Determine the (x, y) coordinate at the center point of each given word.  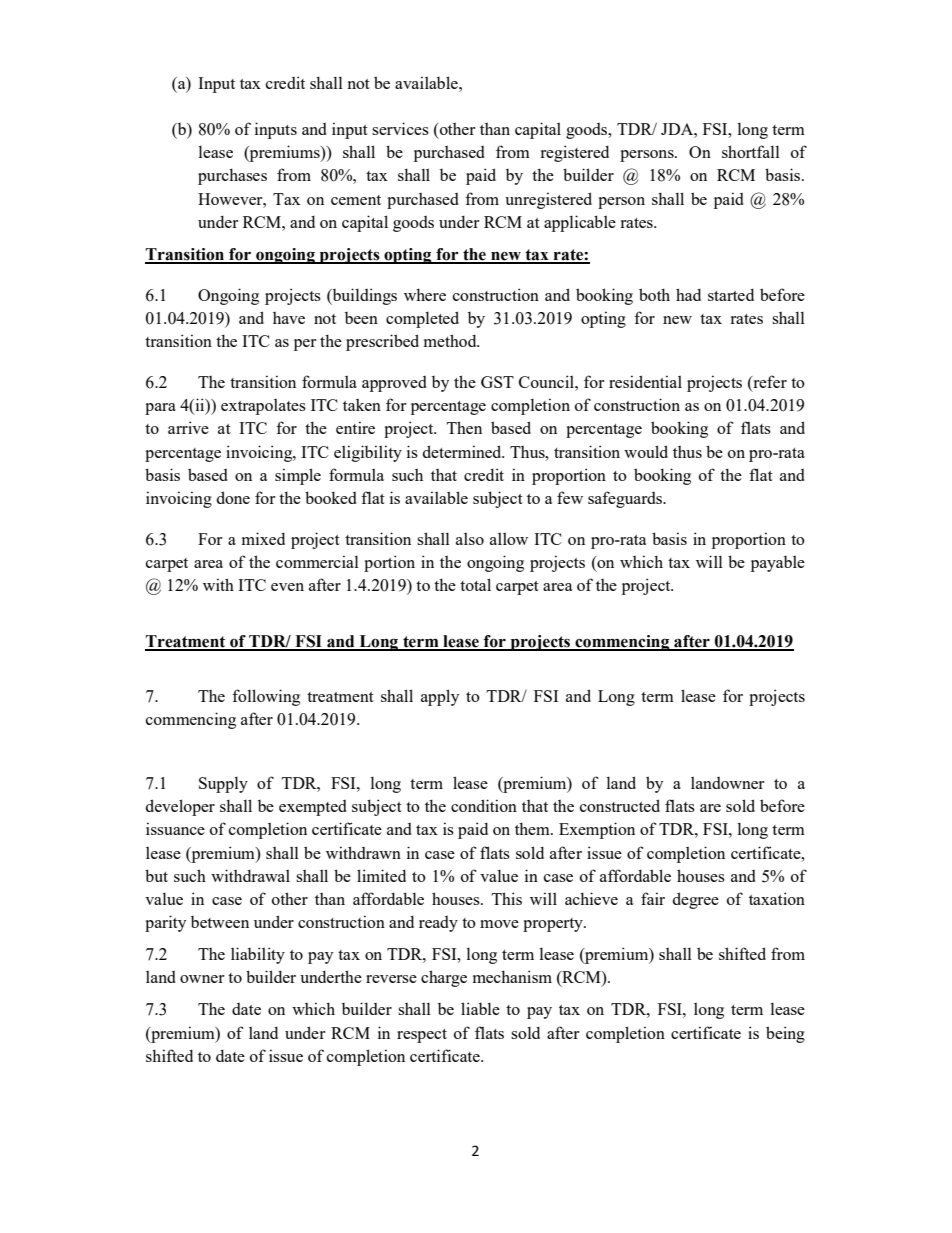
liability (258, 955)
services (400, 128)
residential (645, 381)
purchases (232, 176)
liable (480, 1008)
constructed (620, 805)
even (287, 587)
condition (484, 805)
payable (778, 564)
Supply (223, 785)
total (475, 584)
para (160, 409)
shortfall (751, 151)
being (785, 1034)
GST (497, 382)
